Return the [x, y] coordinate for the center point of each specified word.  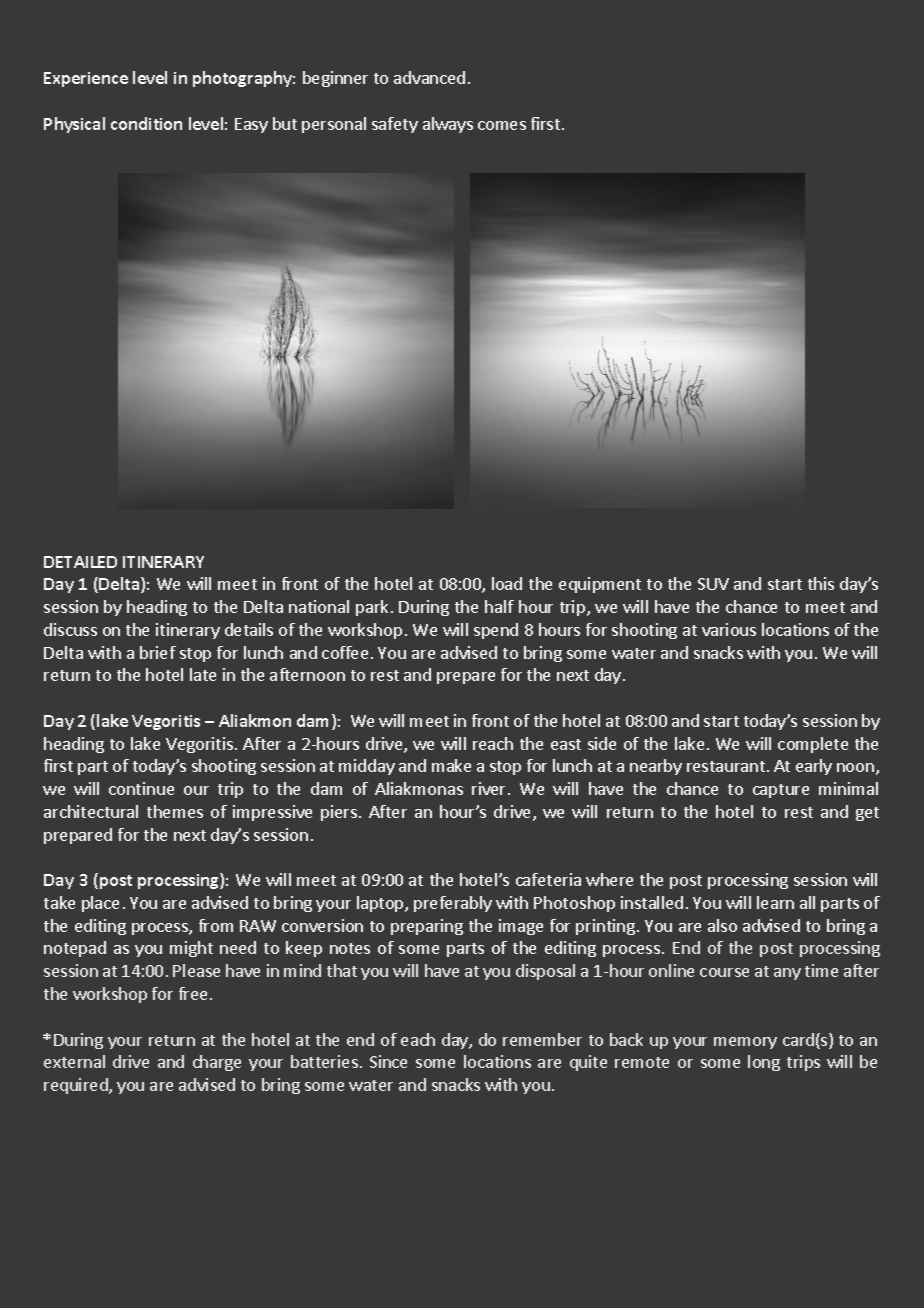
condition [146, 123]
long [764, 1063]
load [507, 583]
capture [781, 791]
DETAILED [80, 562]
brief [158, 652]
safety [395, 125]
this [821, 583]
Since [388, 1061]
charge [217, 1063]
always [448, 125]
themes [175, 811]
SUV [713, 584]
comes [502, 125]
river [490, 788]
